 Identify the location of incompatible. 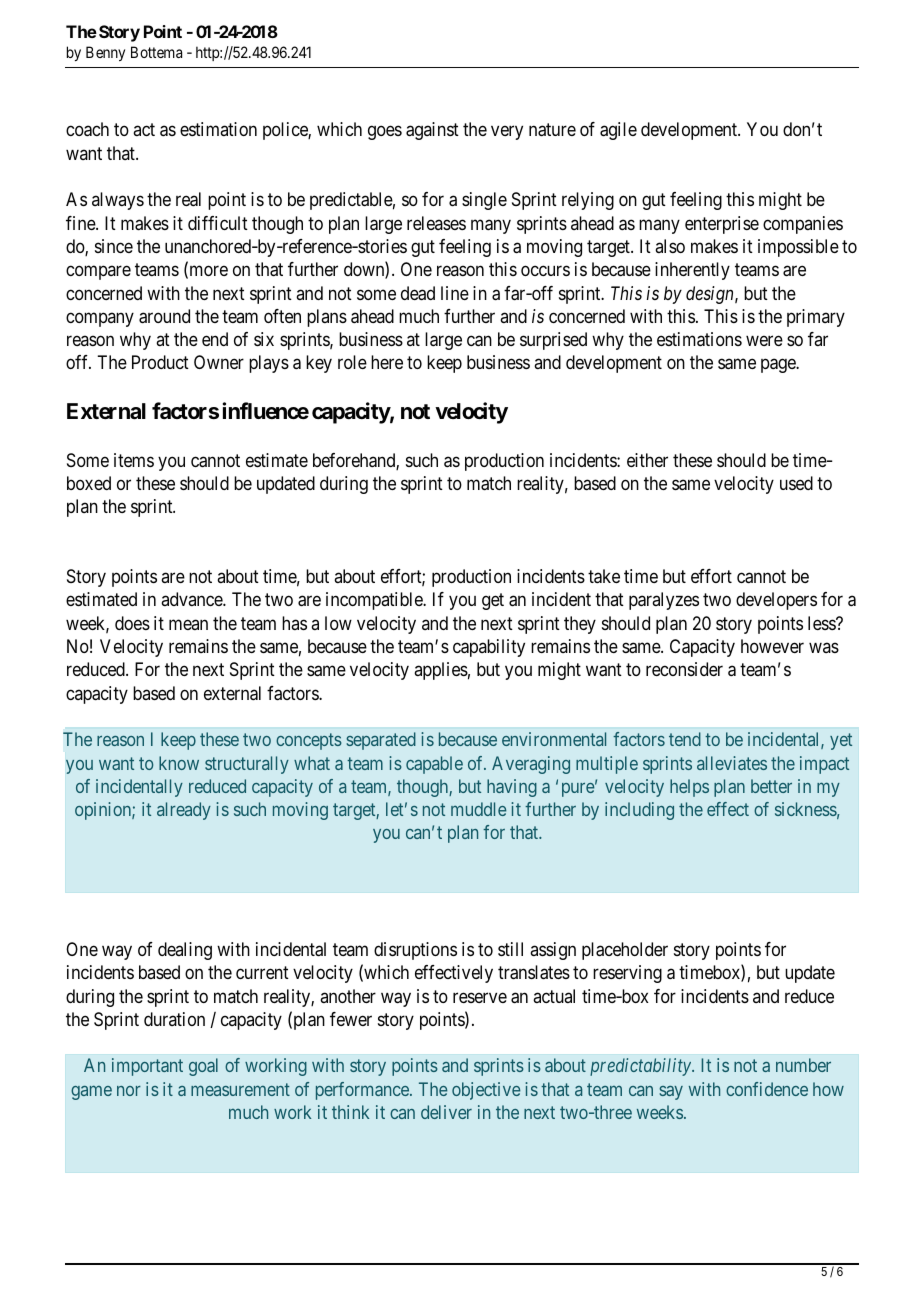
(375, 601).
